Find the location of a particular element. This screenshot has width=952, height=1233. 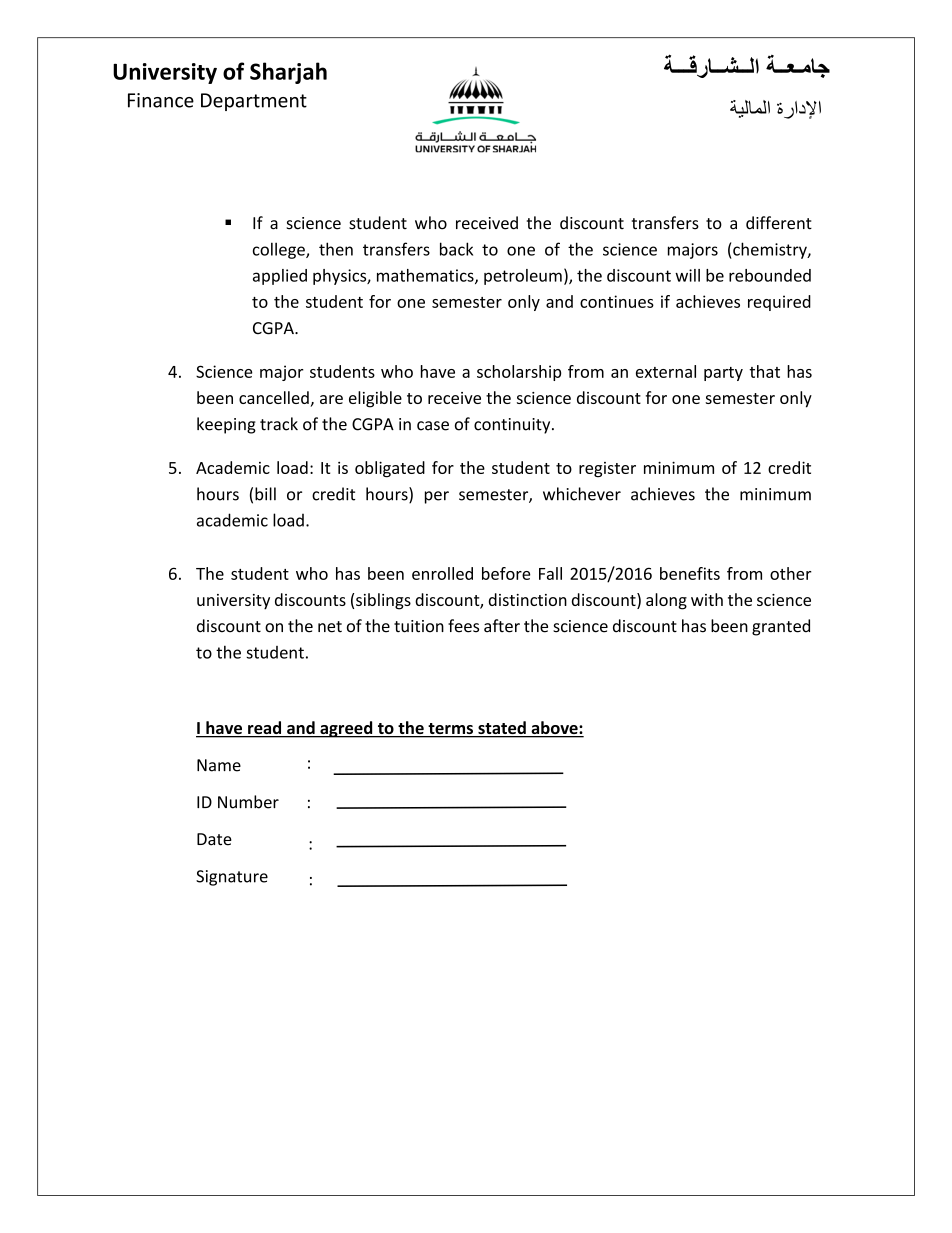

bill is located at coordinates (265, 494).
